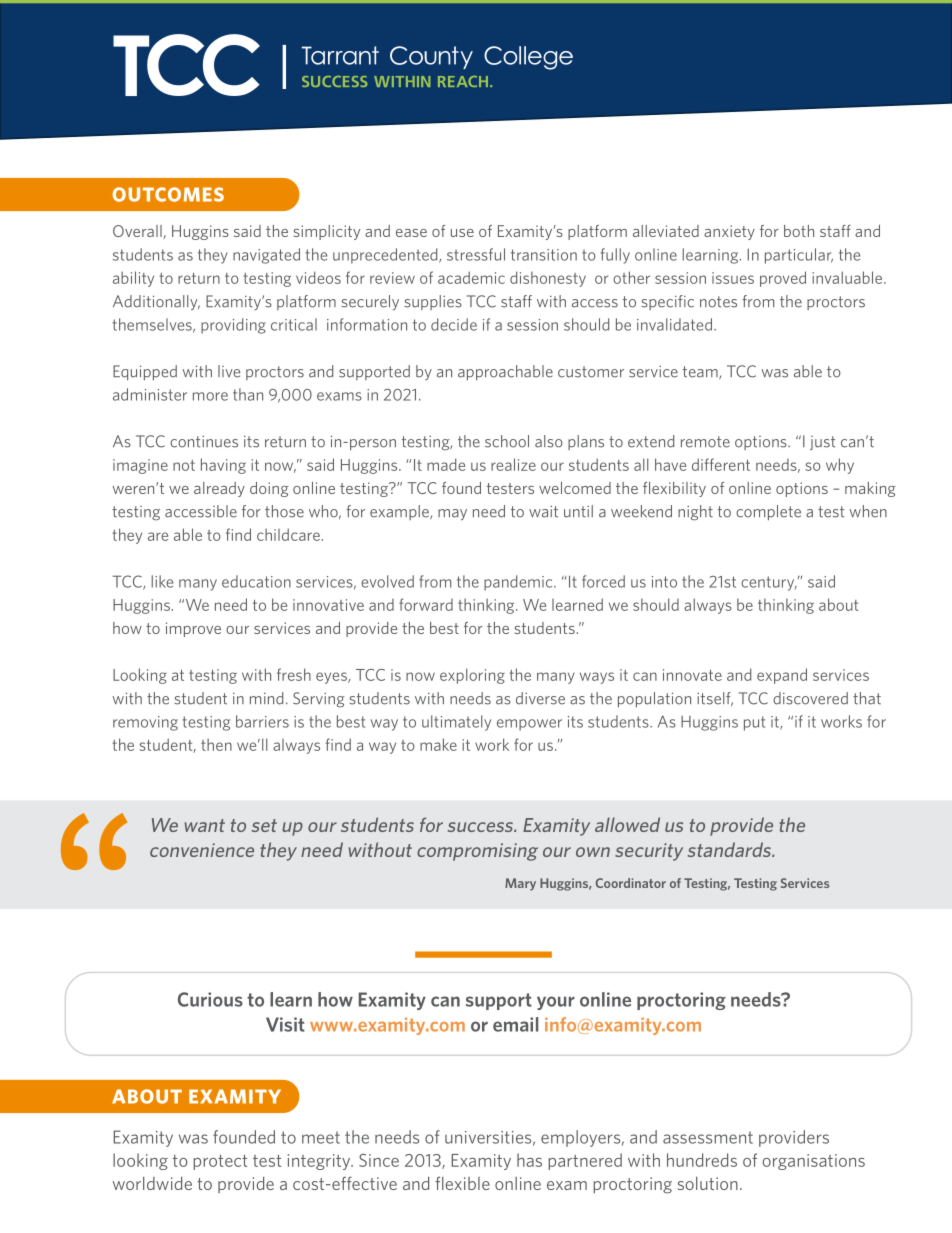  I want to click on wait, so click(543, 512).
